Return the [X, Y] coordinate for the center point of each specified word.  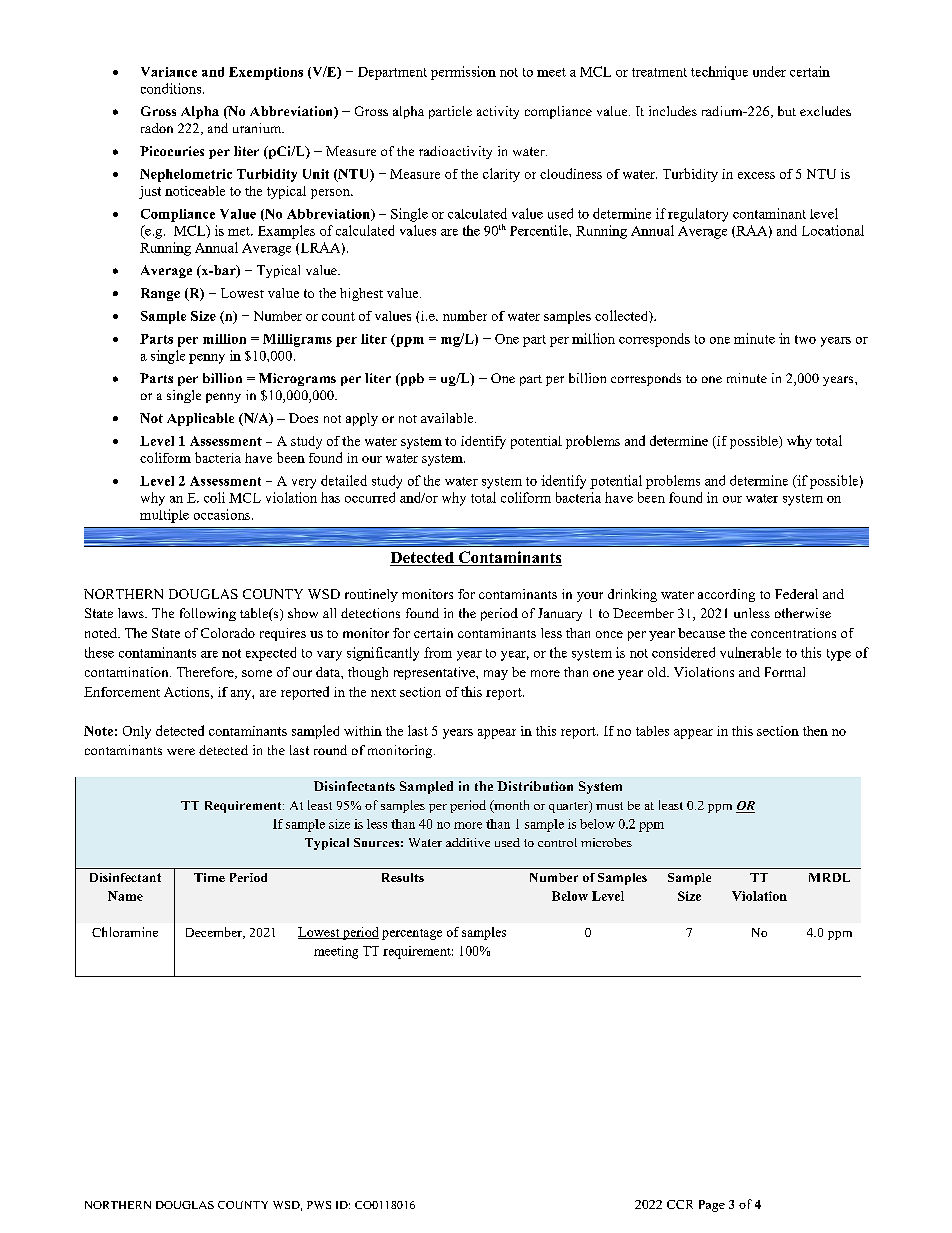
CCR [680, 1204]
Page [712, 1206]
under [769, 71]
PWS [319, 1205]
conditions [172, 88]
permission [463, 73]
